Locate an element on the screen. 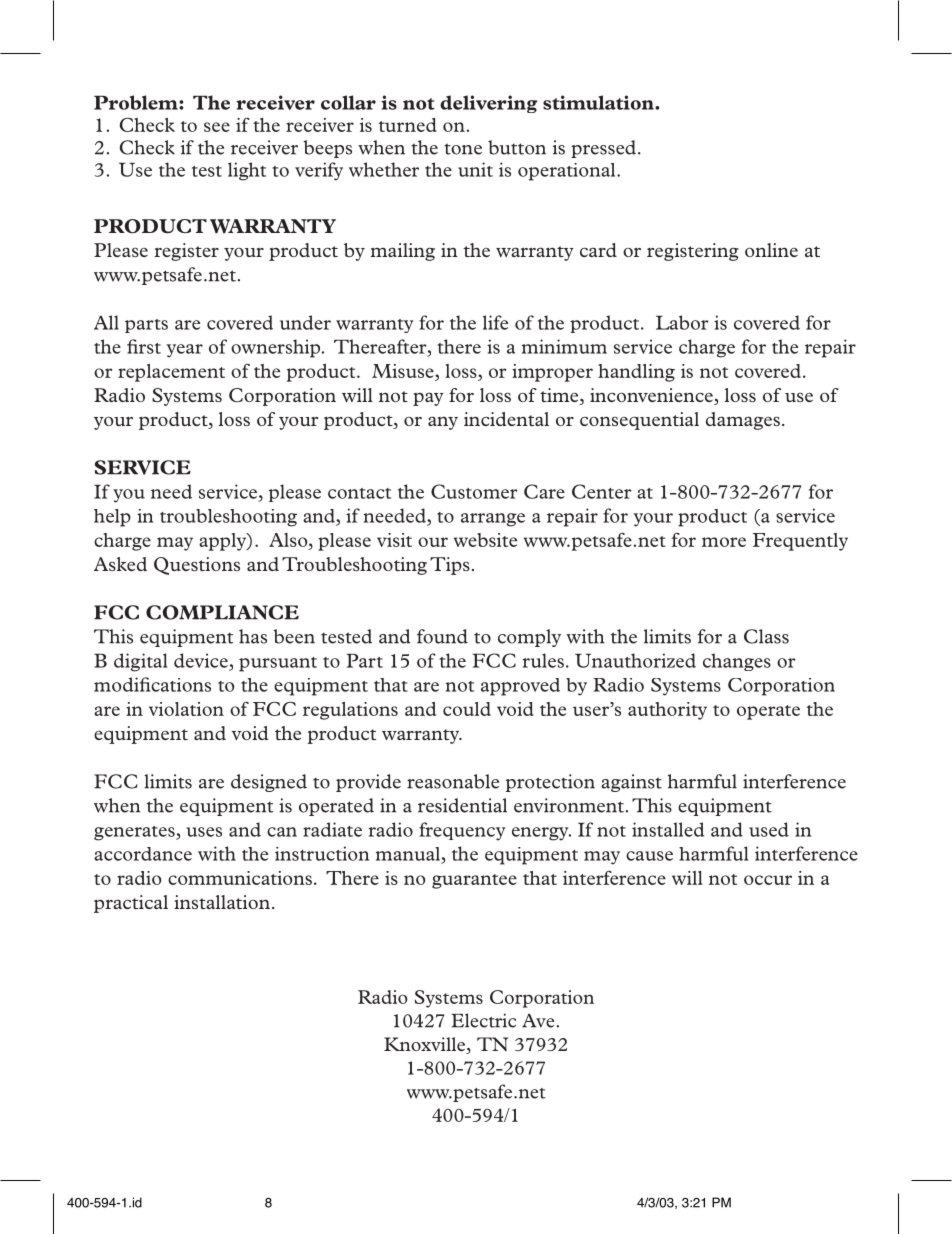 The image size is (952, 1234). Electric is located at coordinates (483, 1020).
